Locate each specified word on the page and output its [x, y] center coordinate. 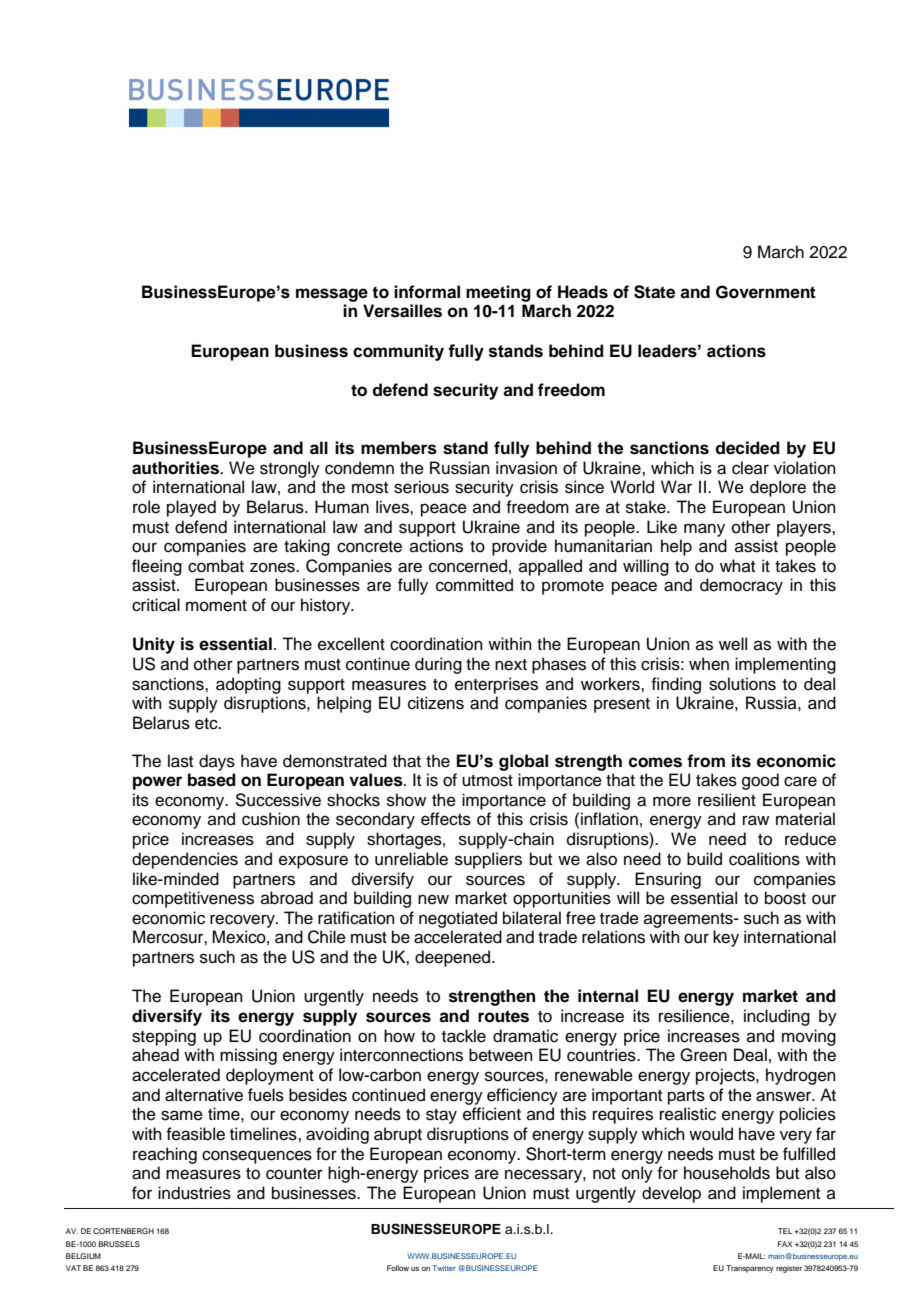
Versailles [402, 311]
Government [766, 292]
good [760, 781]
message [332, 295]
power [157, 783]
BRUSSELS [119, 1244]
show [406, 800]
